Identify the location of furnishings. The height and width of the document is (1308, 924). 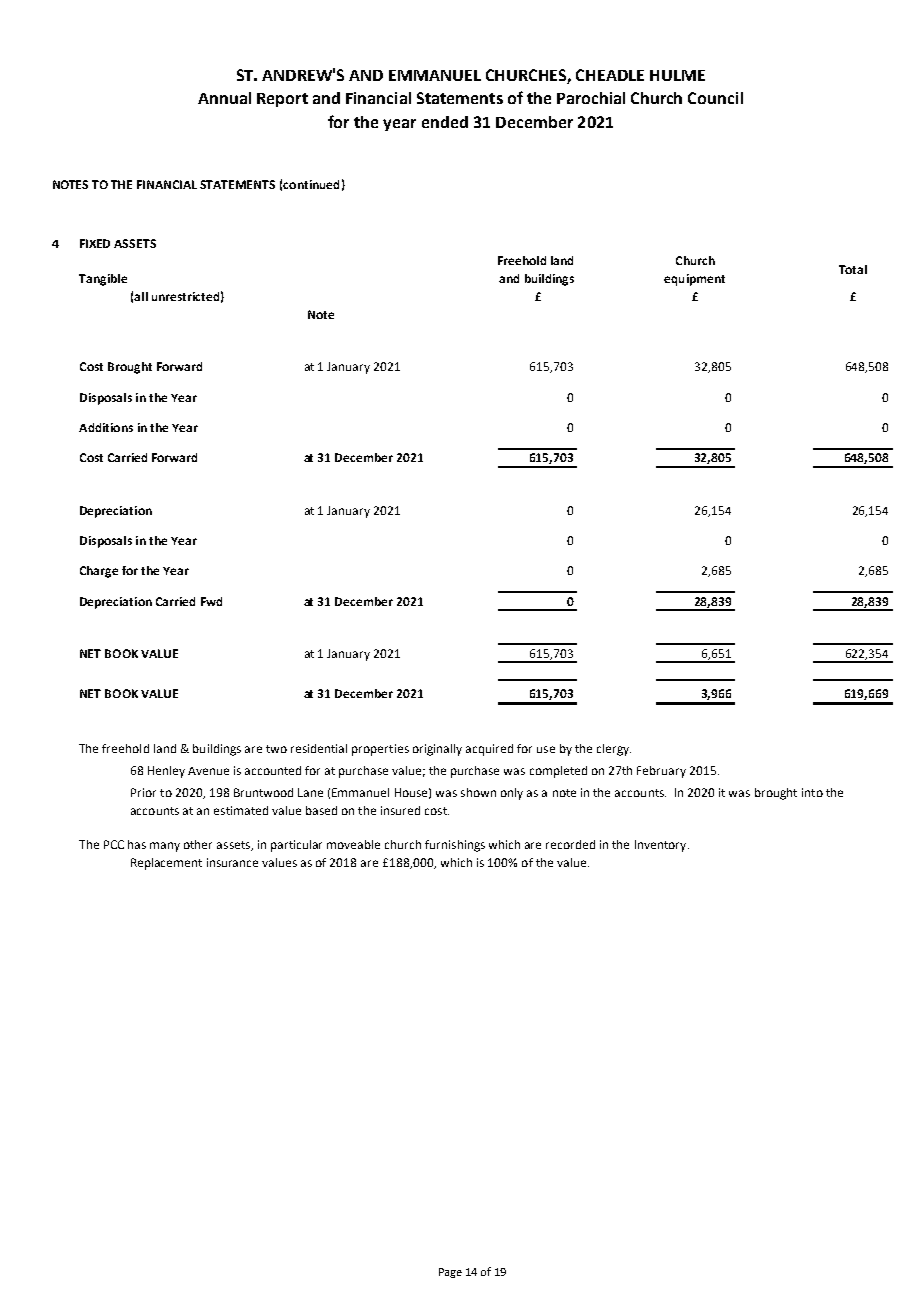
(455, 846).
